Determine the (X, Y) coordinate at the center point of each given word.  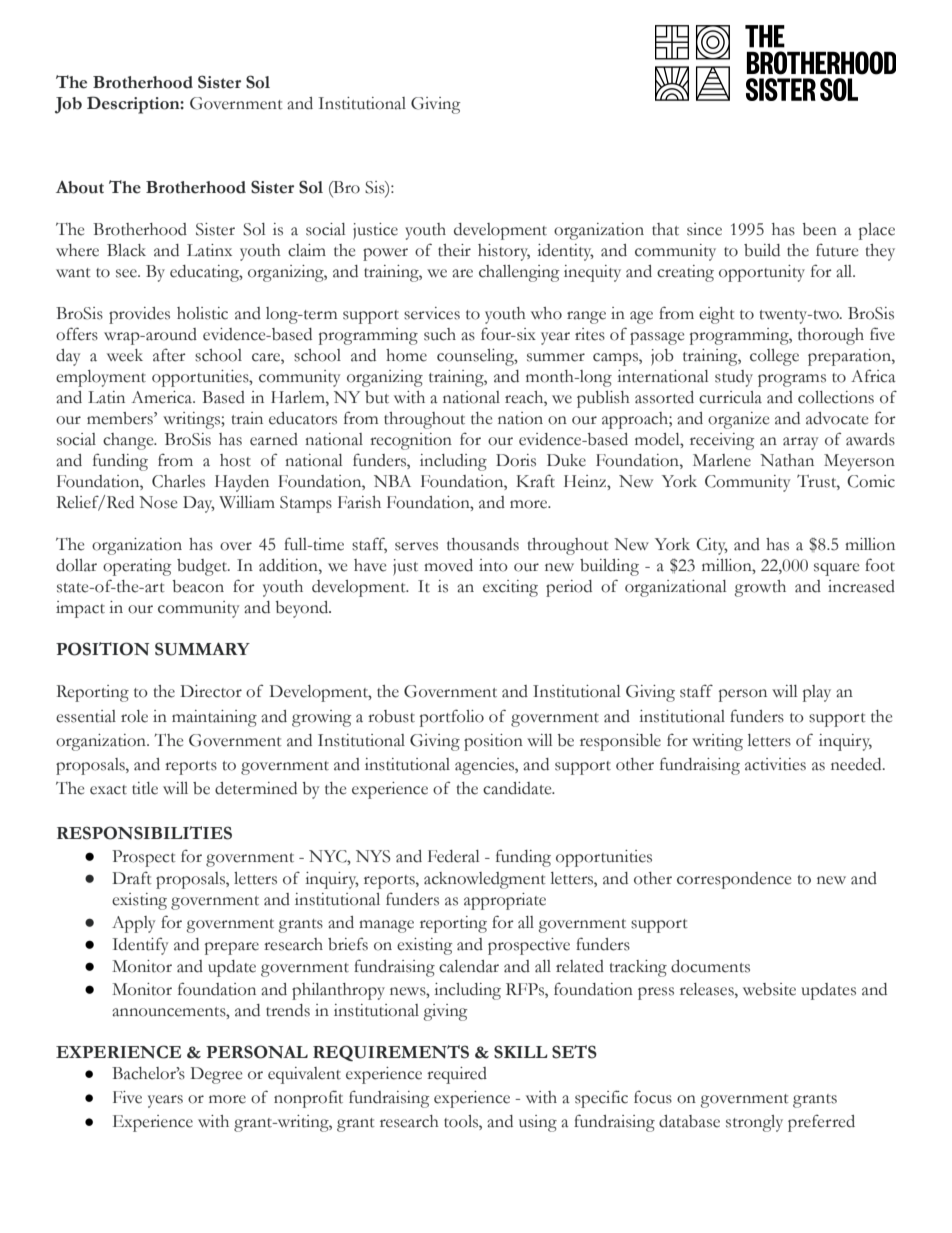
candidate (518, 788)
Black (126, 250)
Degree (216, 1075)
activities (775, 764)
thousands (483, 544)
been (819, 229)
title (145, 788)
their (454, 250)
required (457, 1075)
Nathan (787, 460)
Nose (158, 502)
